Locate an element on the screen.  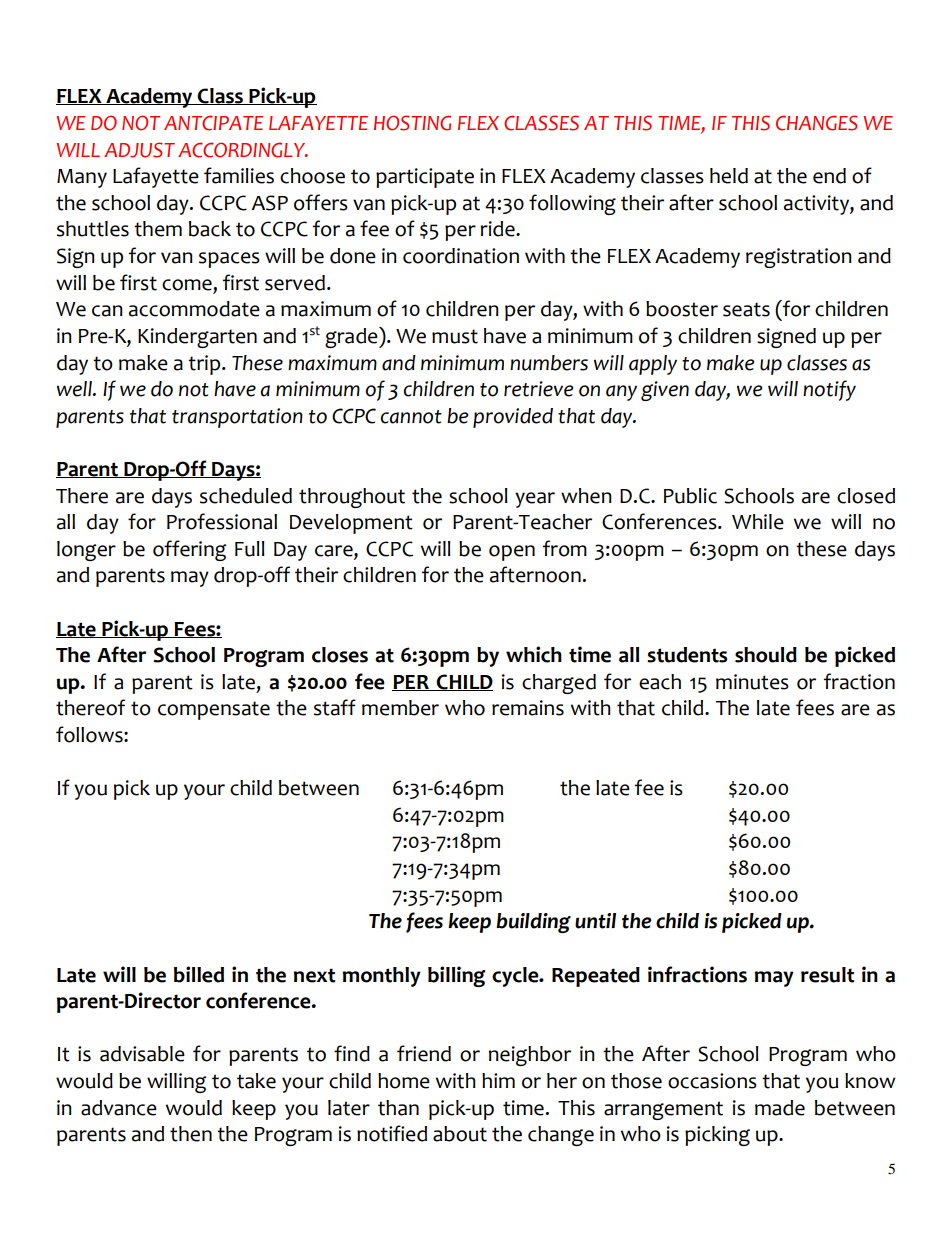
offering is located at coordinates (189, 550).
